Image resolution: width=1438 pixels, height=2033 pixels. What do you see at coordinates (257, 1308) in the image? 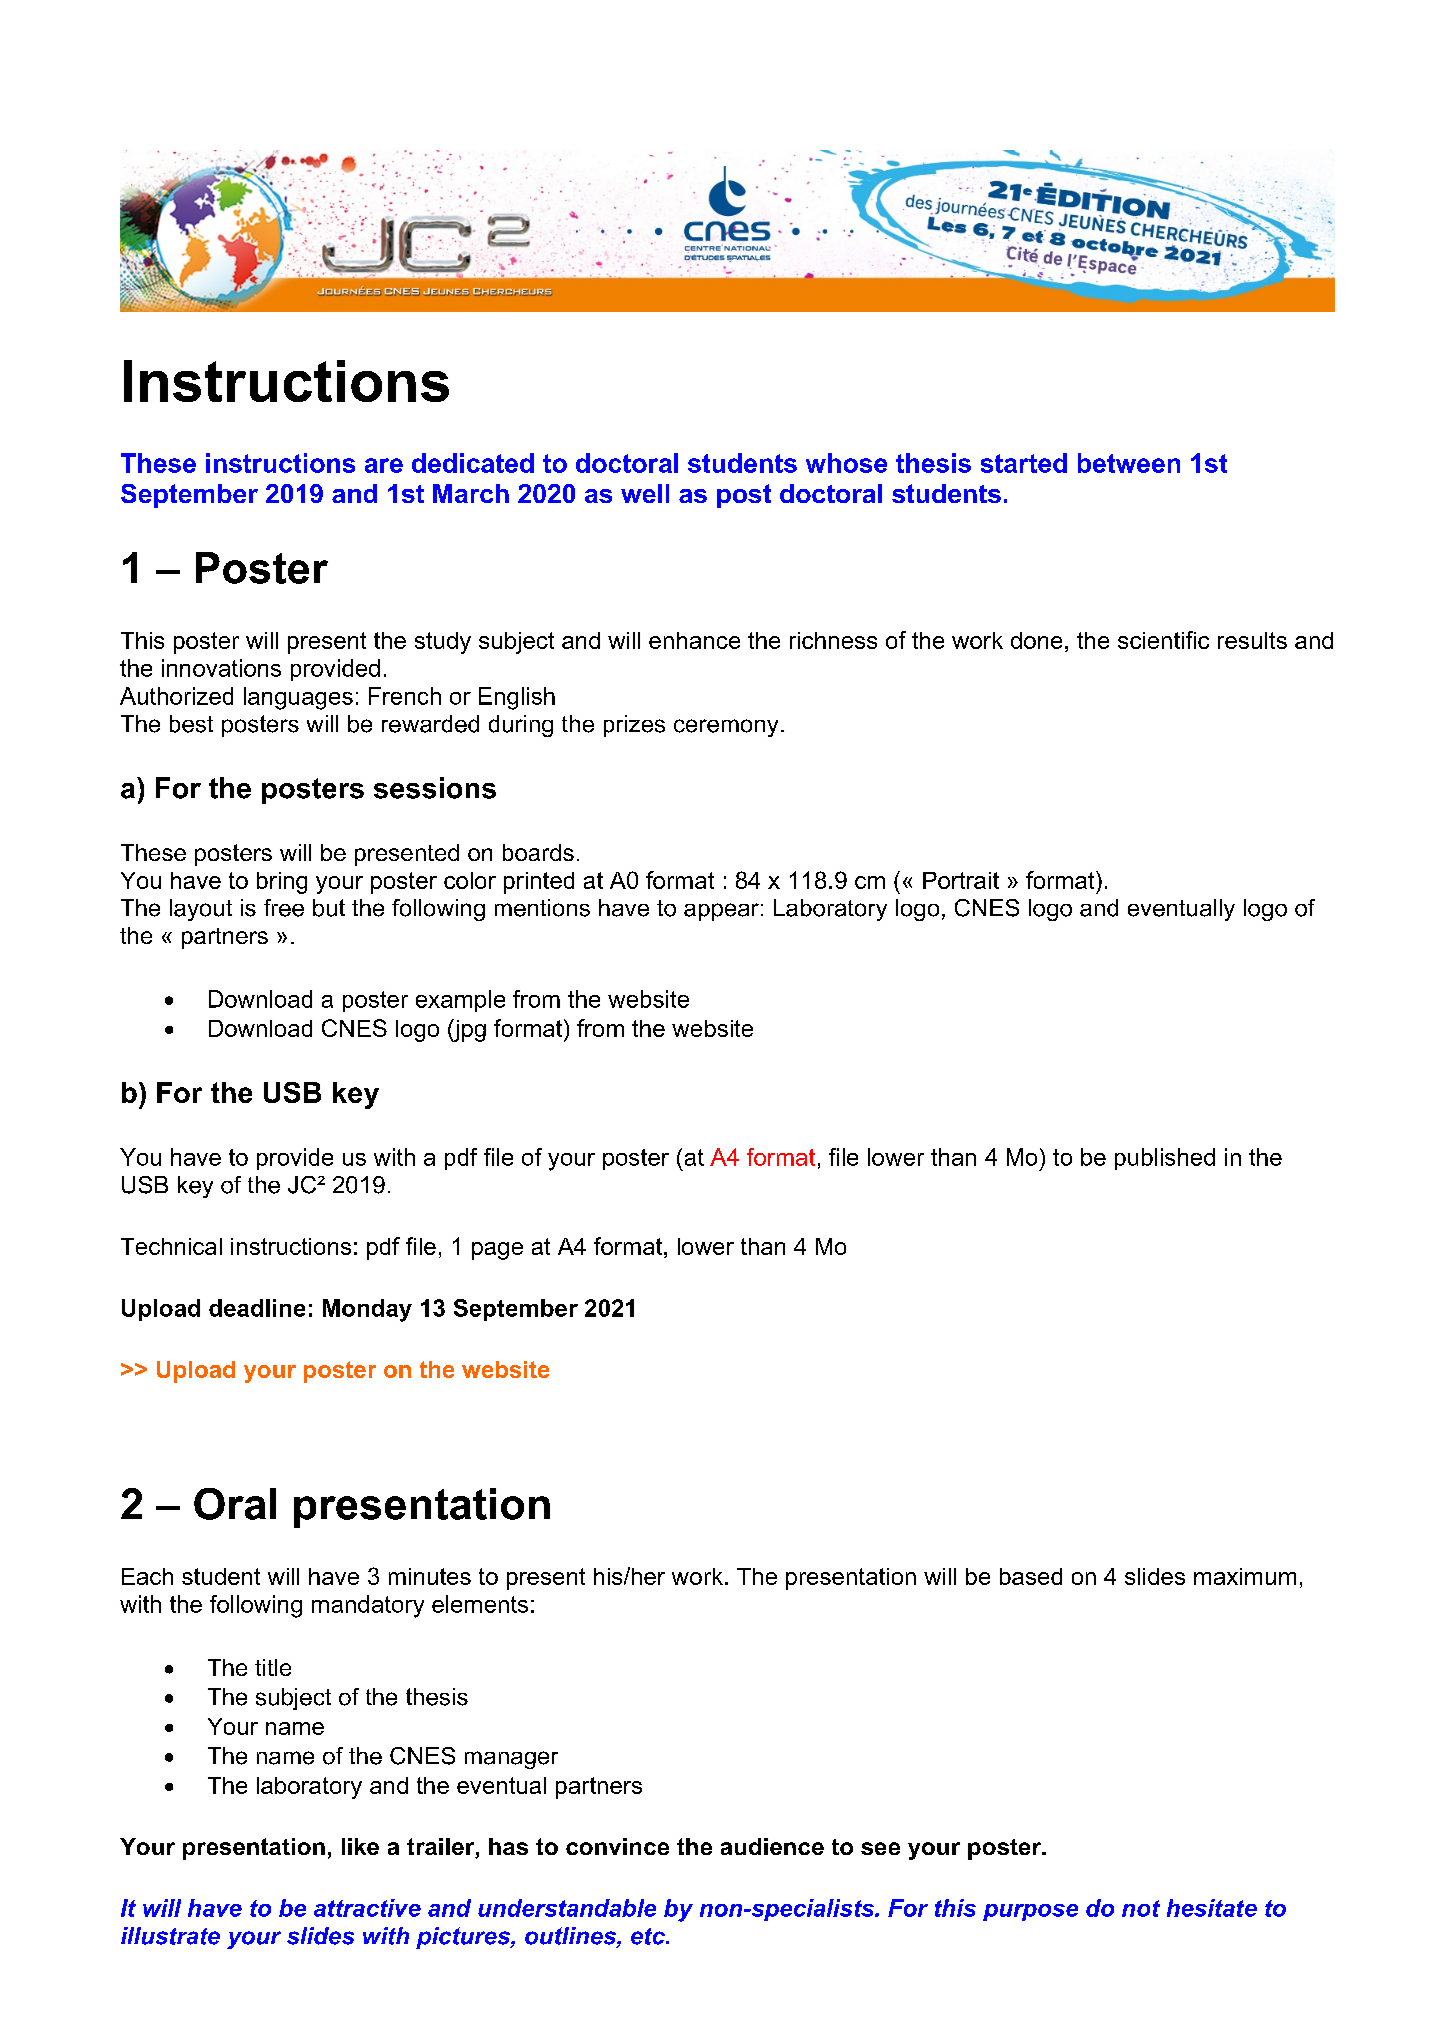
I see `deadline` at bounding box center [257, 1308].
